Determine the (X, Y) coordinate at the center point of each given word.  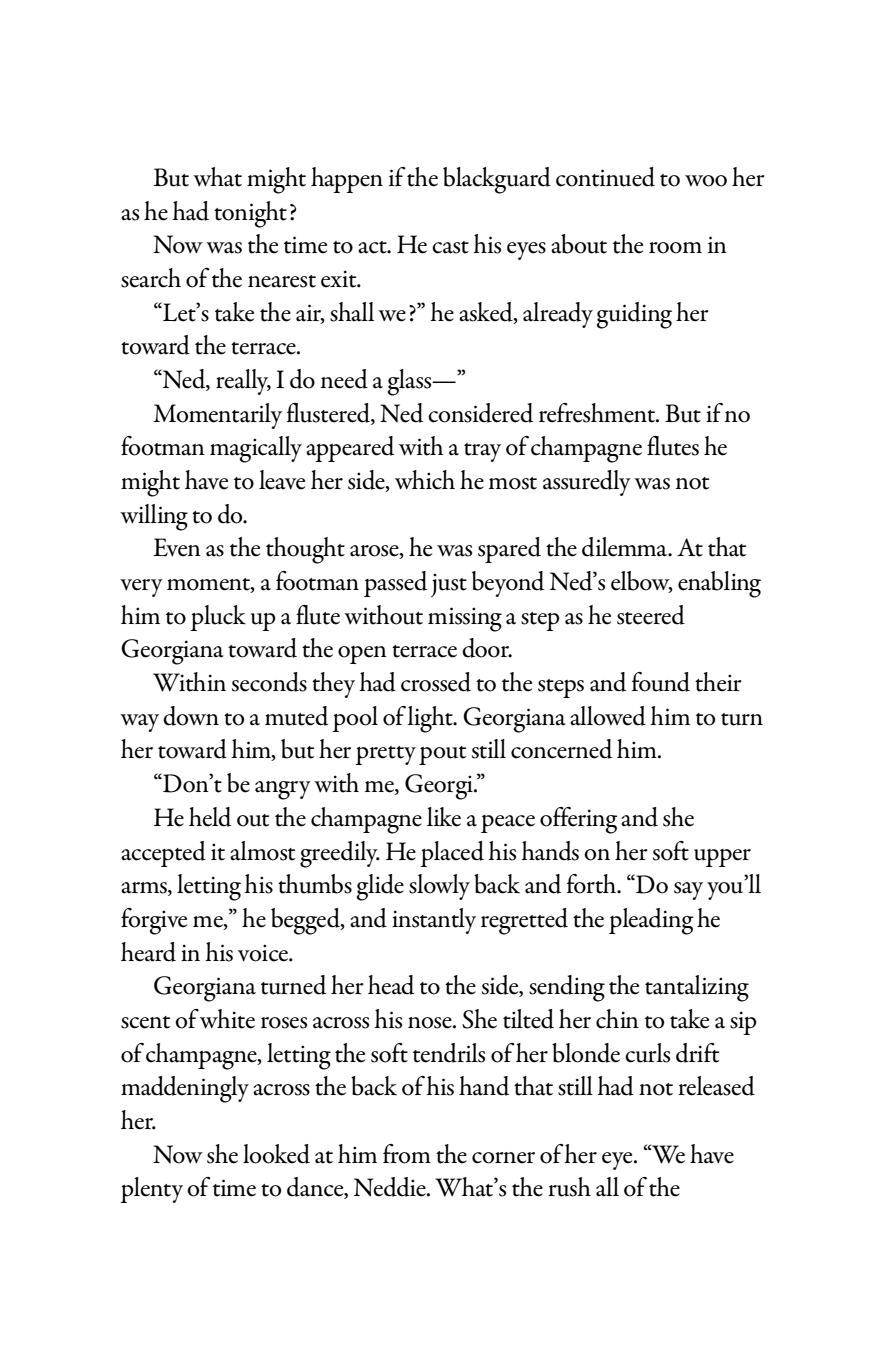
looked (276, 1154)
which (425, 480)
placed (452, 854)
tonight (250, 214)
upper (722, 858)
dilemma (625, 547)
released (716, 1086)
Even (177, 547)
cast (450, 247)
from (407, 1154)
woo (706, 181)
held (210, 817)
